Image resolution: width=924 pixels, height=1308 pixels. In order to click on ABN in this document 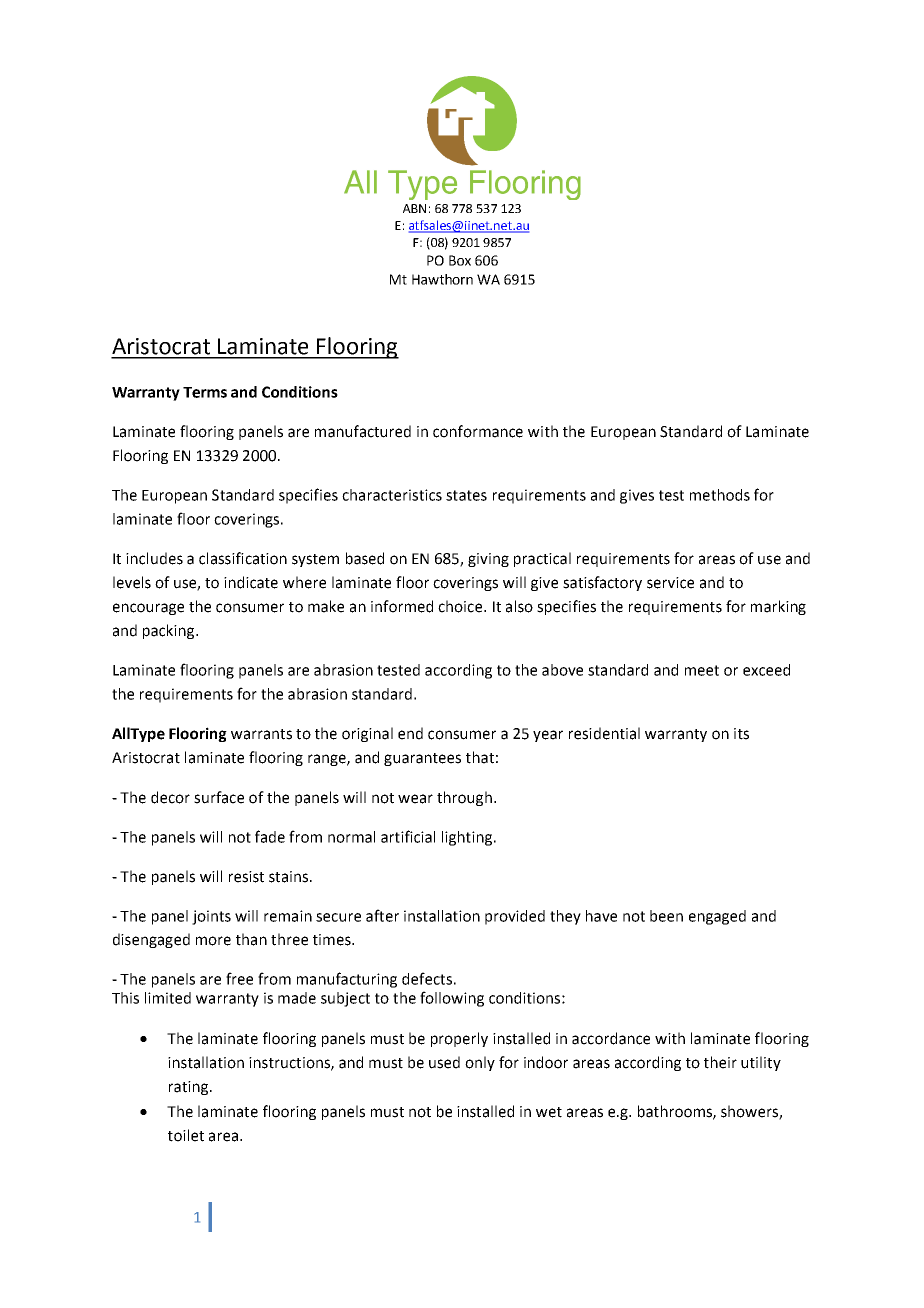, I will do `click(414, 208)`.
